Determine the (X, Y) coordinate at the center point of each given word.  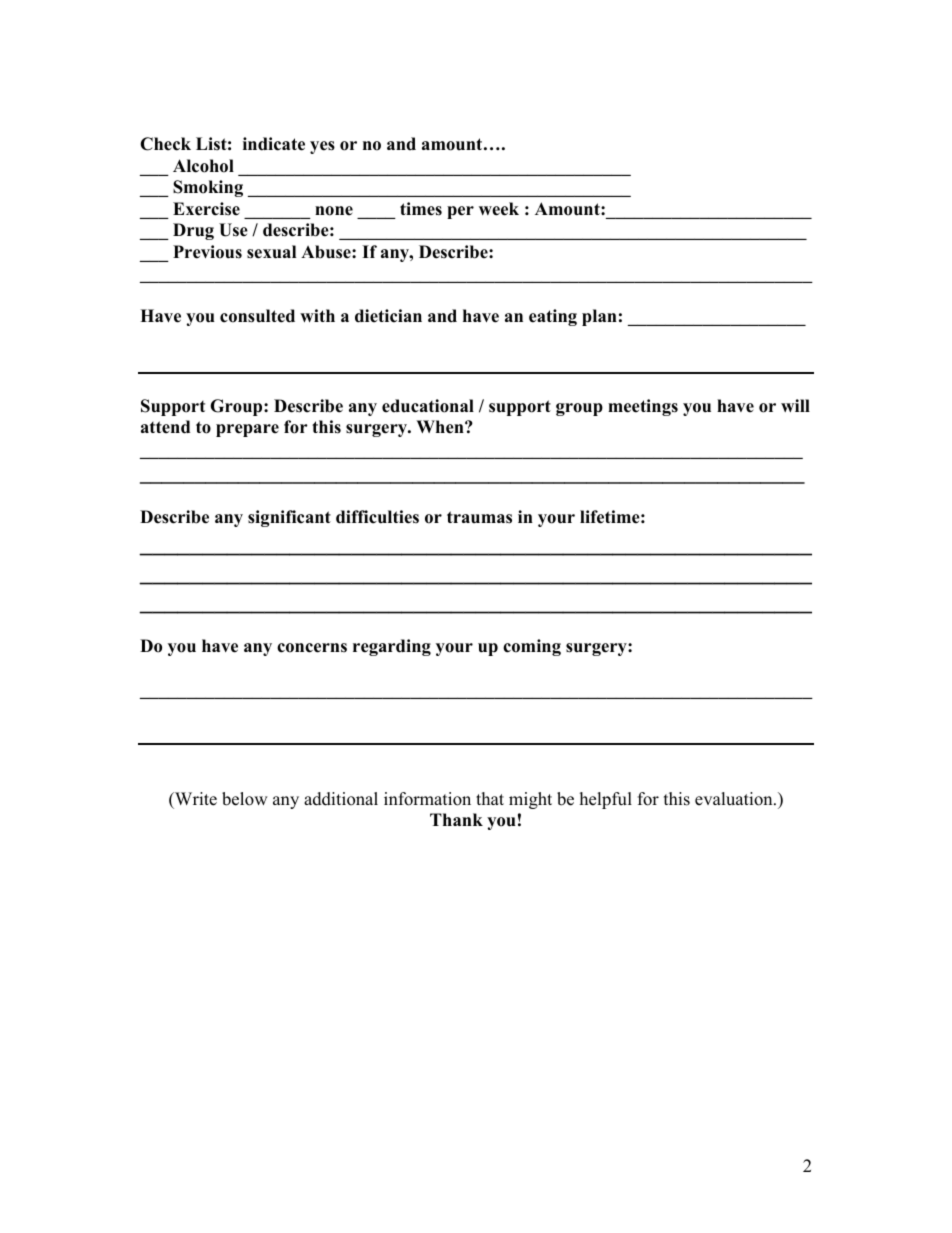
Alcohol (203, 166)
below (245, 799)
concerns (312, 648)
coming (532, 647)
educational (428, 406)
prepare (247, 430)
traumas (479, 517)
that (490, 798)
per (460, 212)
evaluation (735, 799)
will (795, 405)
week (499, 209)
